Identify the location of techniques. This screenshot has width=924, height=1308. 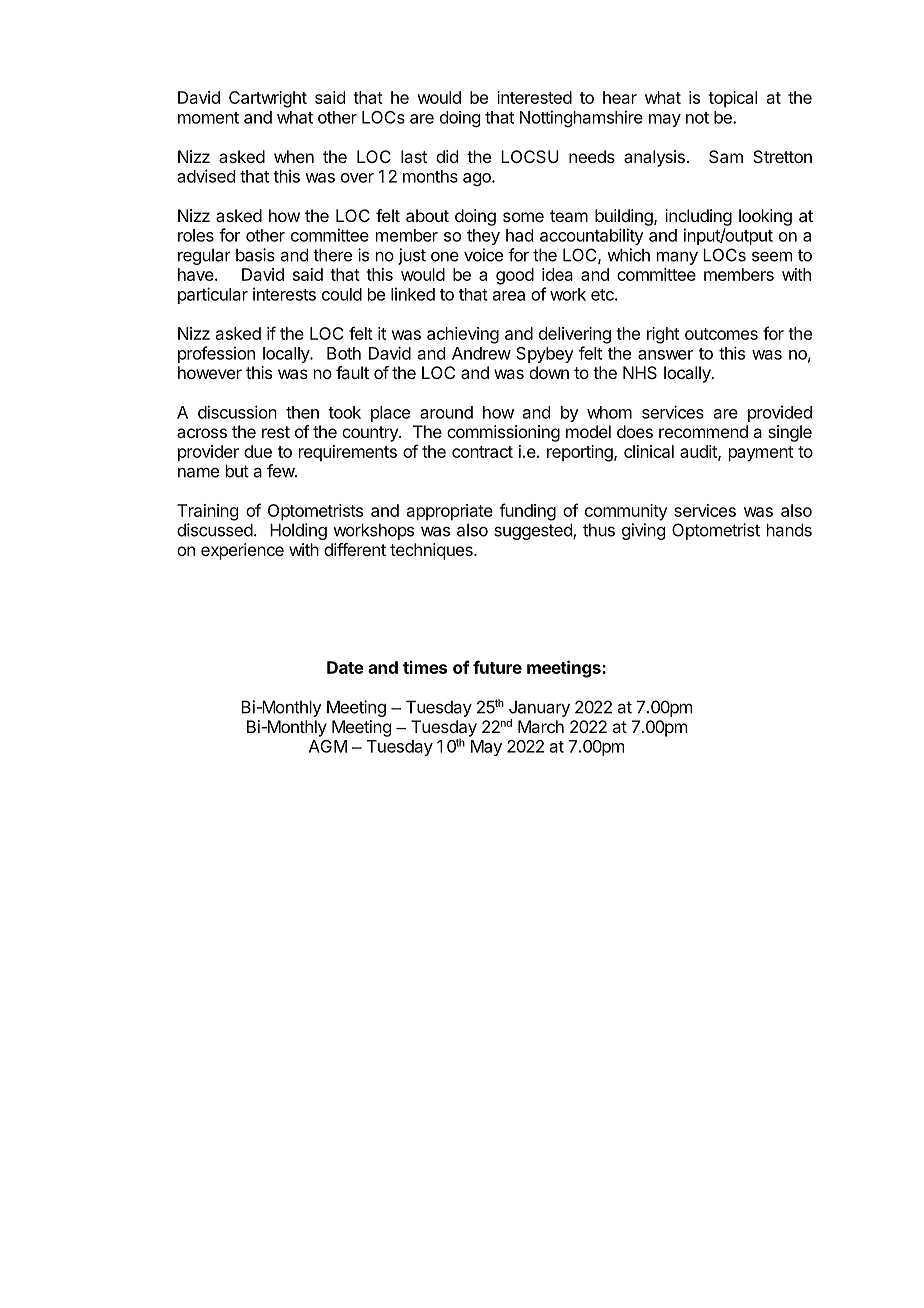
(432, 551).
